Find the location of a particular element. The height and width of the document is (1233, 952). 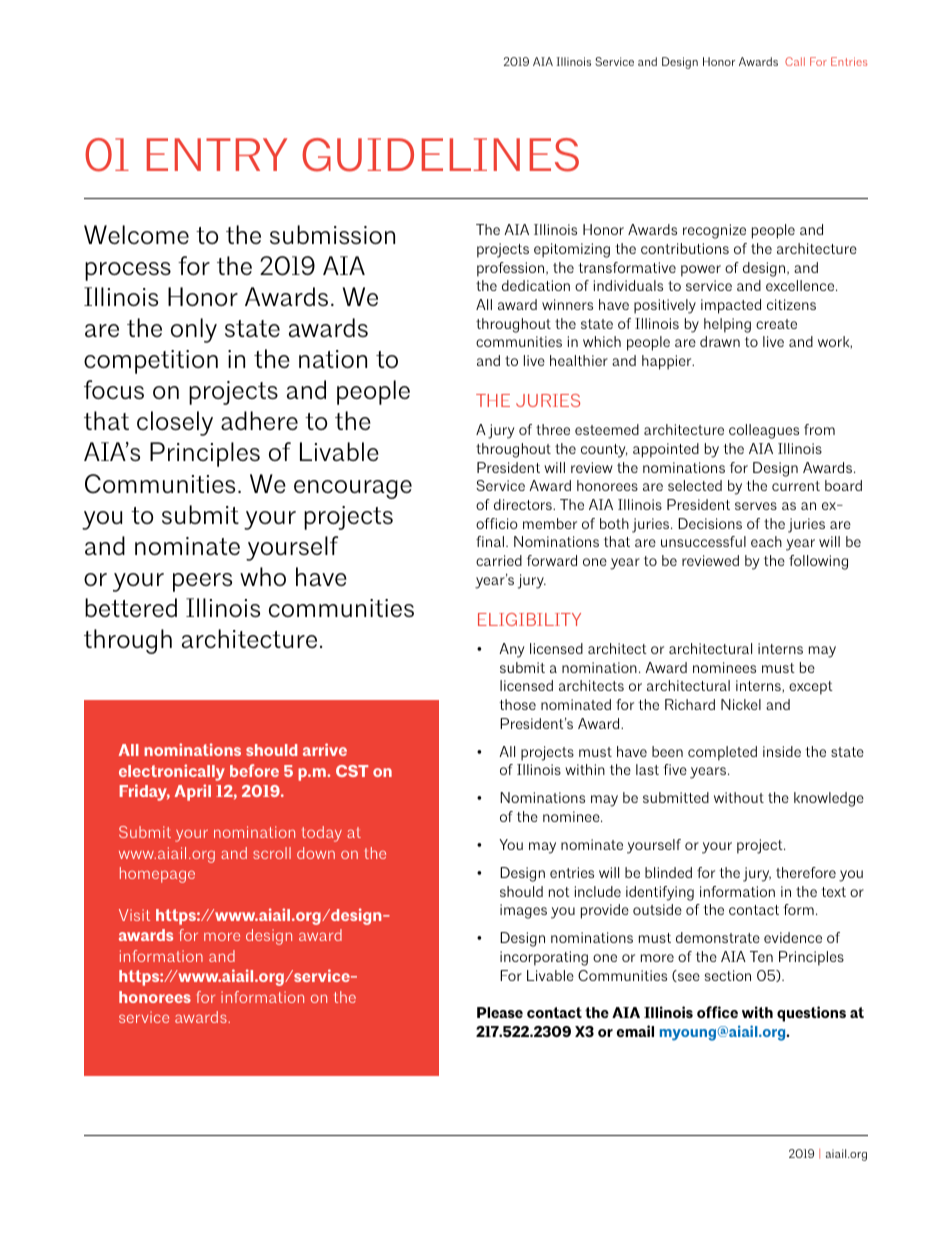

Please is located at coordinates (500, 1012).
